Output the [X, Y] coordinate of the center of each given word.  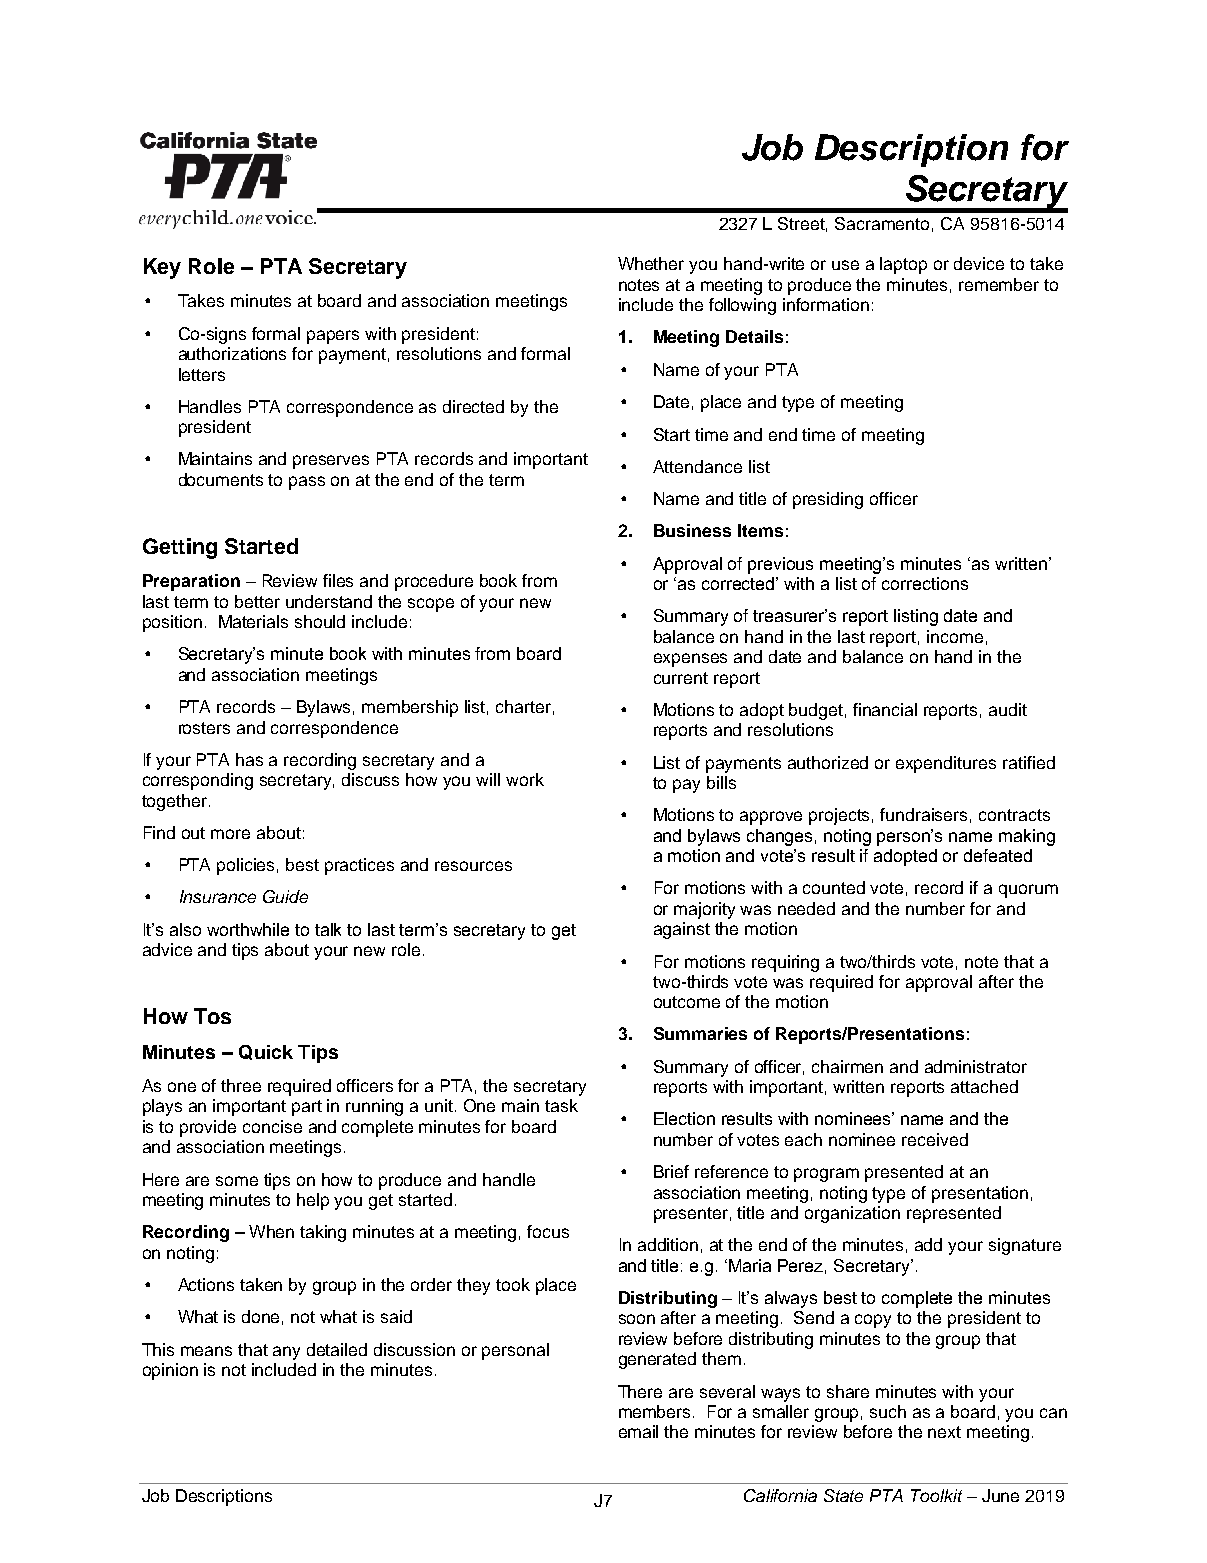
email [638, 1431]
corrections [925, 583]
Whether [651, 263]
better [257, 601]
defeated [998, 855]
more [230, 834]
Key [162, 268]
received [935, 1139]
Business [692, 530]
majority [704, 910]
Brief [671, 1171]
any [286, 1353]
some [237, 1181]
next [944, 1432]
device [979, 263]
